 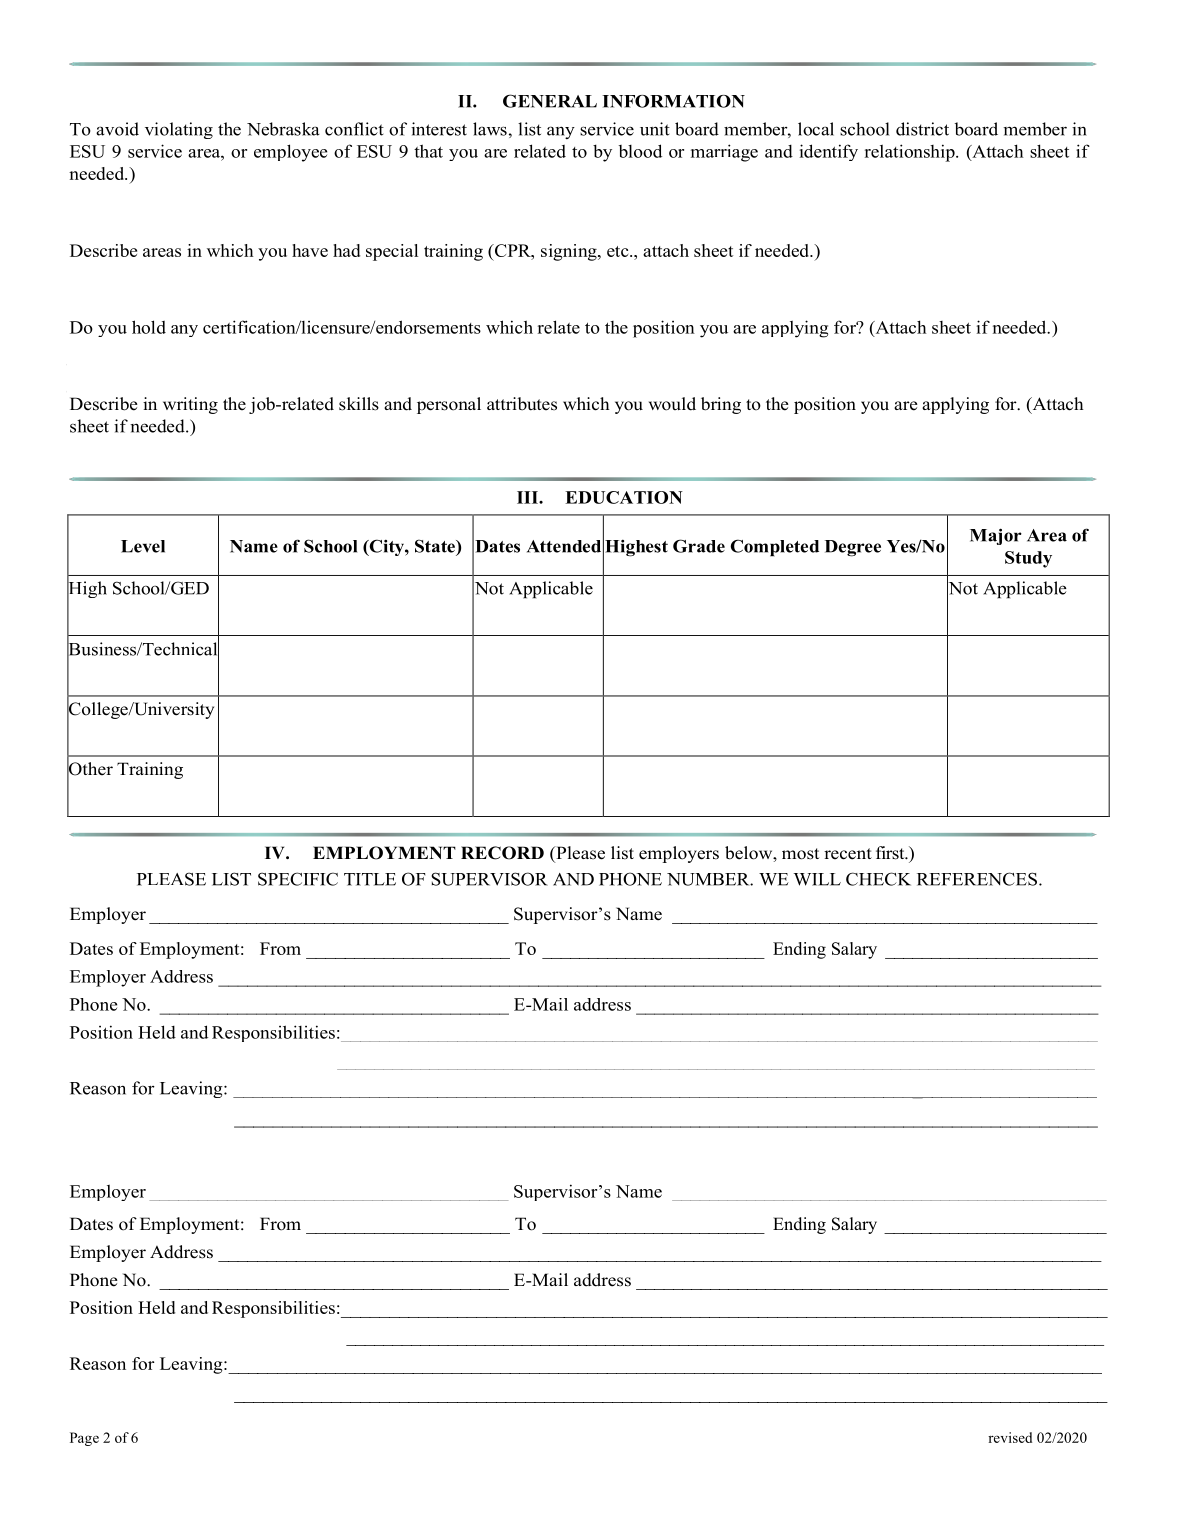 I want to click on revised, so click(x=1010, y=1437).
